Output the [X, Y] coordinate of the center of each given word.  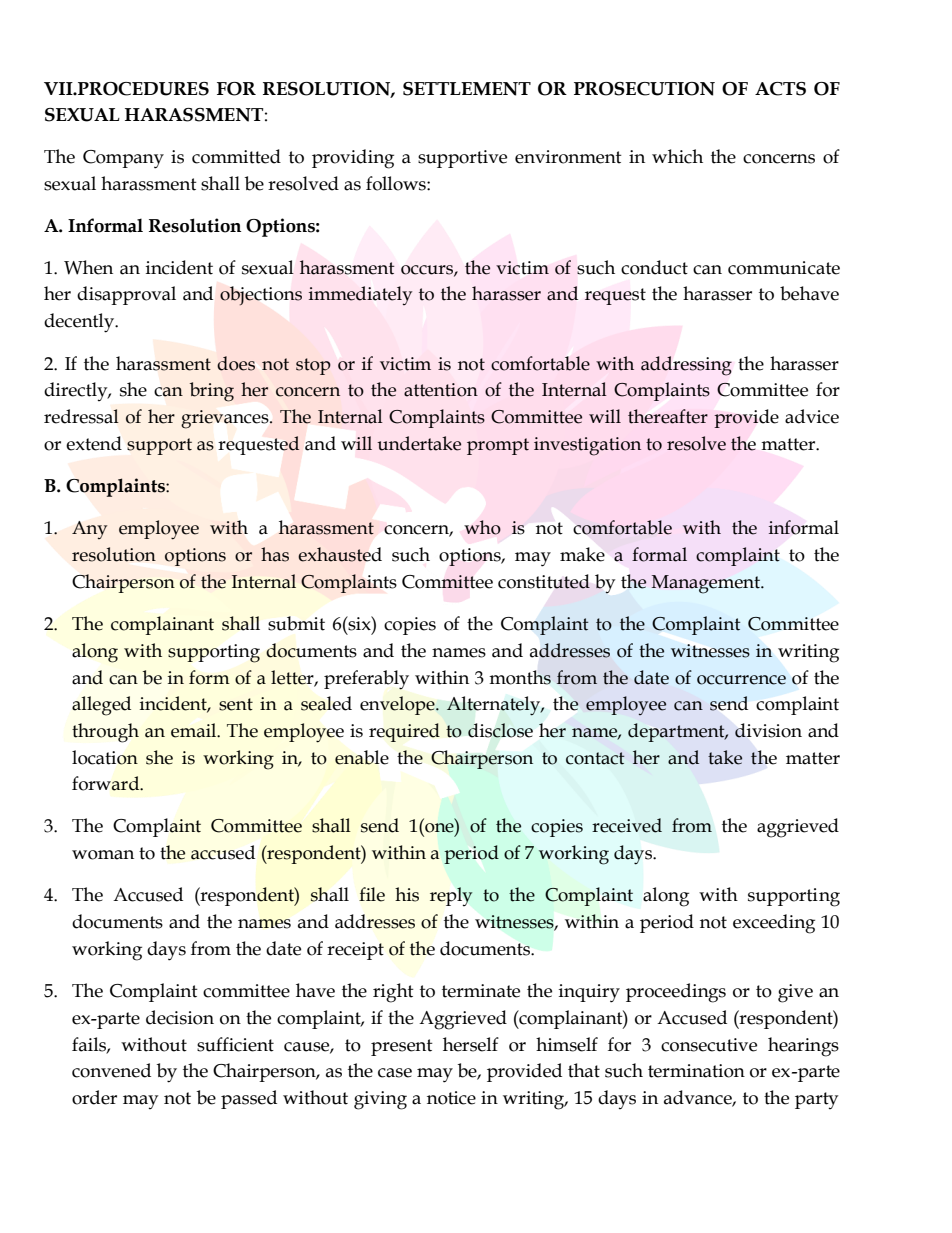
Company [123, 159]
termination [696, 1071]
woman [103, 855]
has [275, 554]
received [627, 825]
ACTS [780, 89]
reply [451, 896]
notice [451, 1098]
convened [111, 1070]
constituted [544, 581]
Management [707, 584]
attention [441, 390]
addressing [686, 366]
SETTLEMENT [467, 89]
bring [212, 392]
